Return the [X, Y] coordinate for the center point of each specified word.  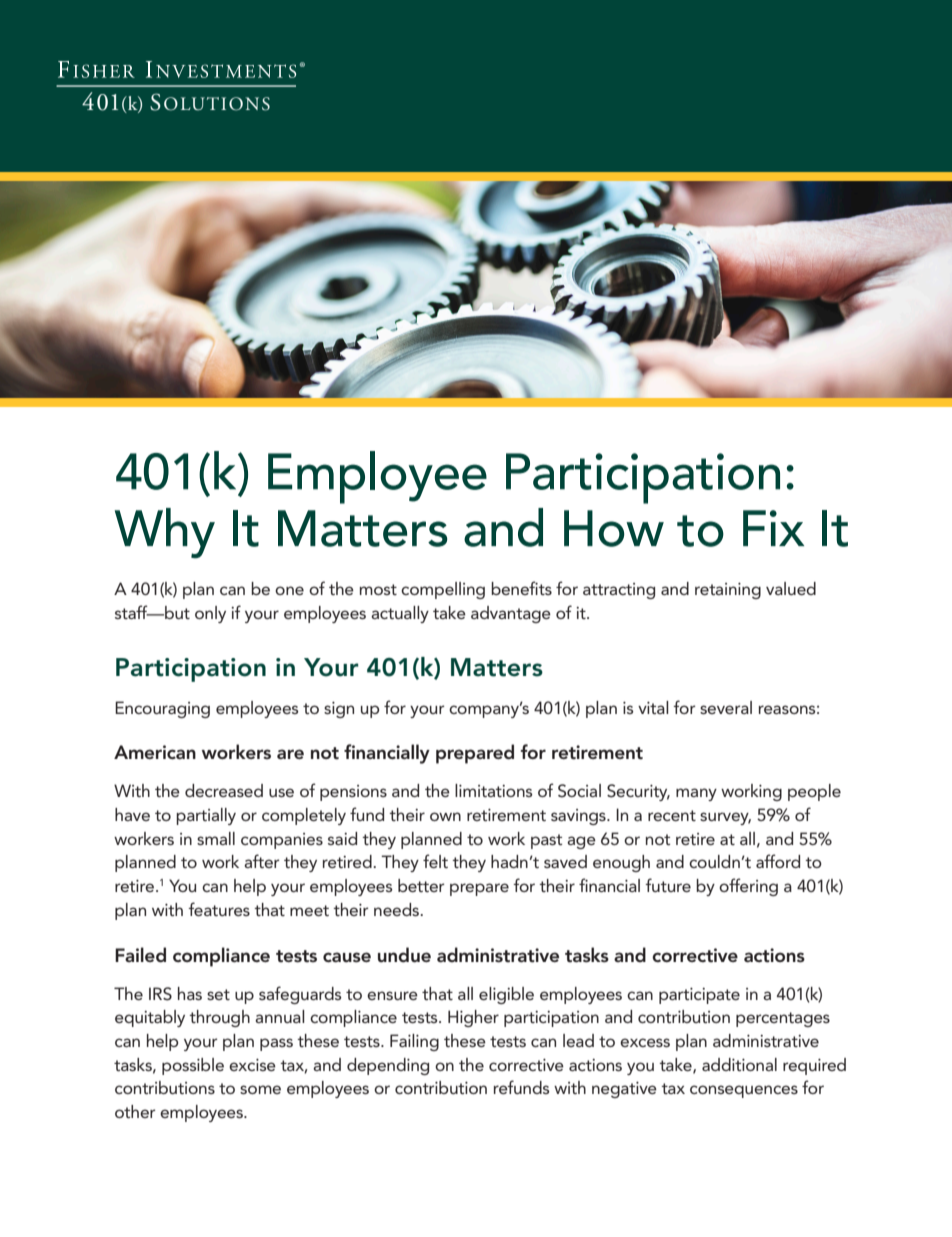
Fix [773, 528]
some [260, 1089]
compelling [443, 590]
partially [206, 816]
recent [672, 815]
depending [388, 1066]
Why [165, 533]
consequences [744, 1091]
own [445, 816]
